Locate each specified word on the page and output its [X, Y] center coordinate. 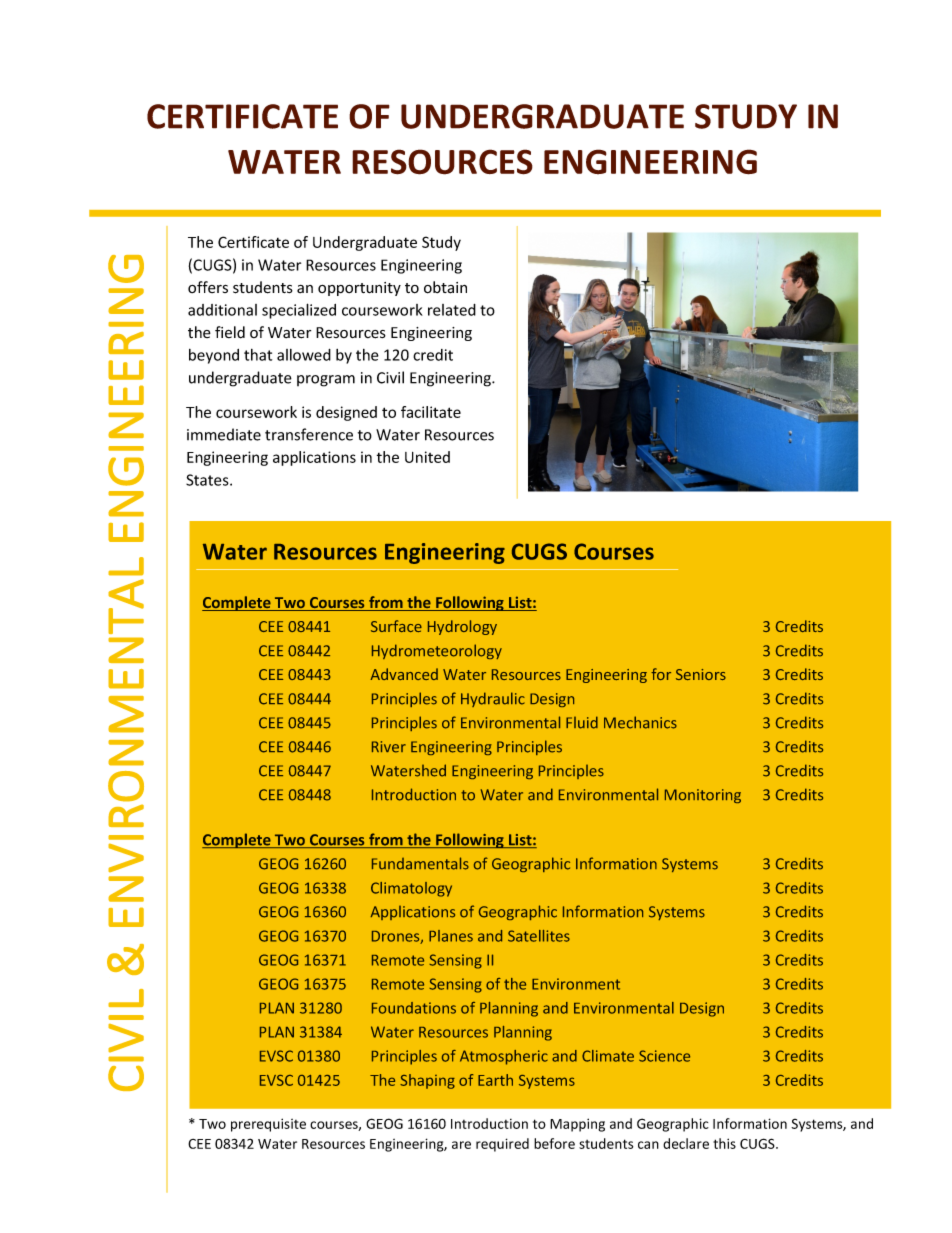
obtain [445, 287]
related [452, 310]
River [389, 747]
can [648, 1145]
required [502, 1145]
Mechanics [640, 722]
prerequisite [268, 1125]
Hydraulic [493, 699]
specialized [299, 311]
